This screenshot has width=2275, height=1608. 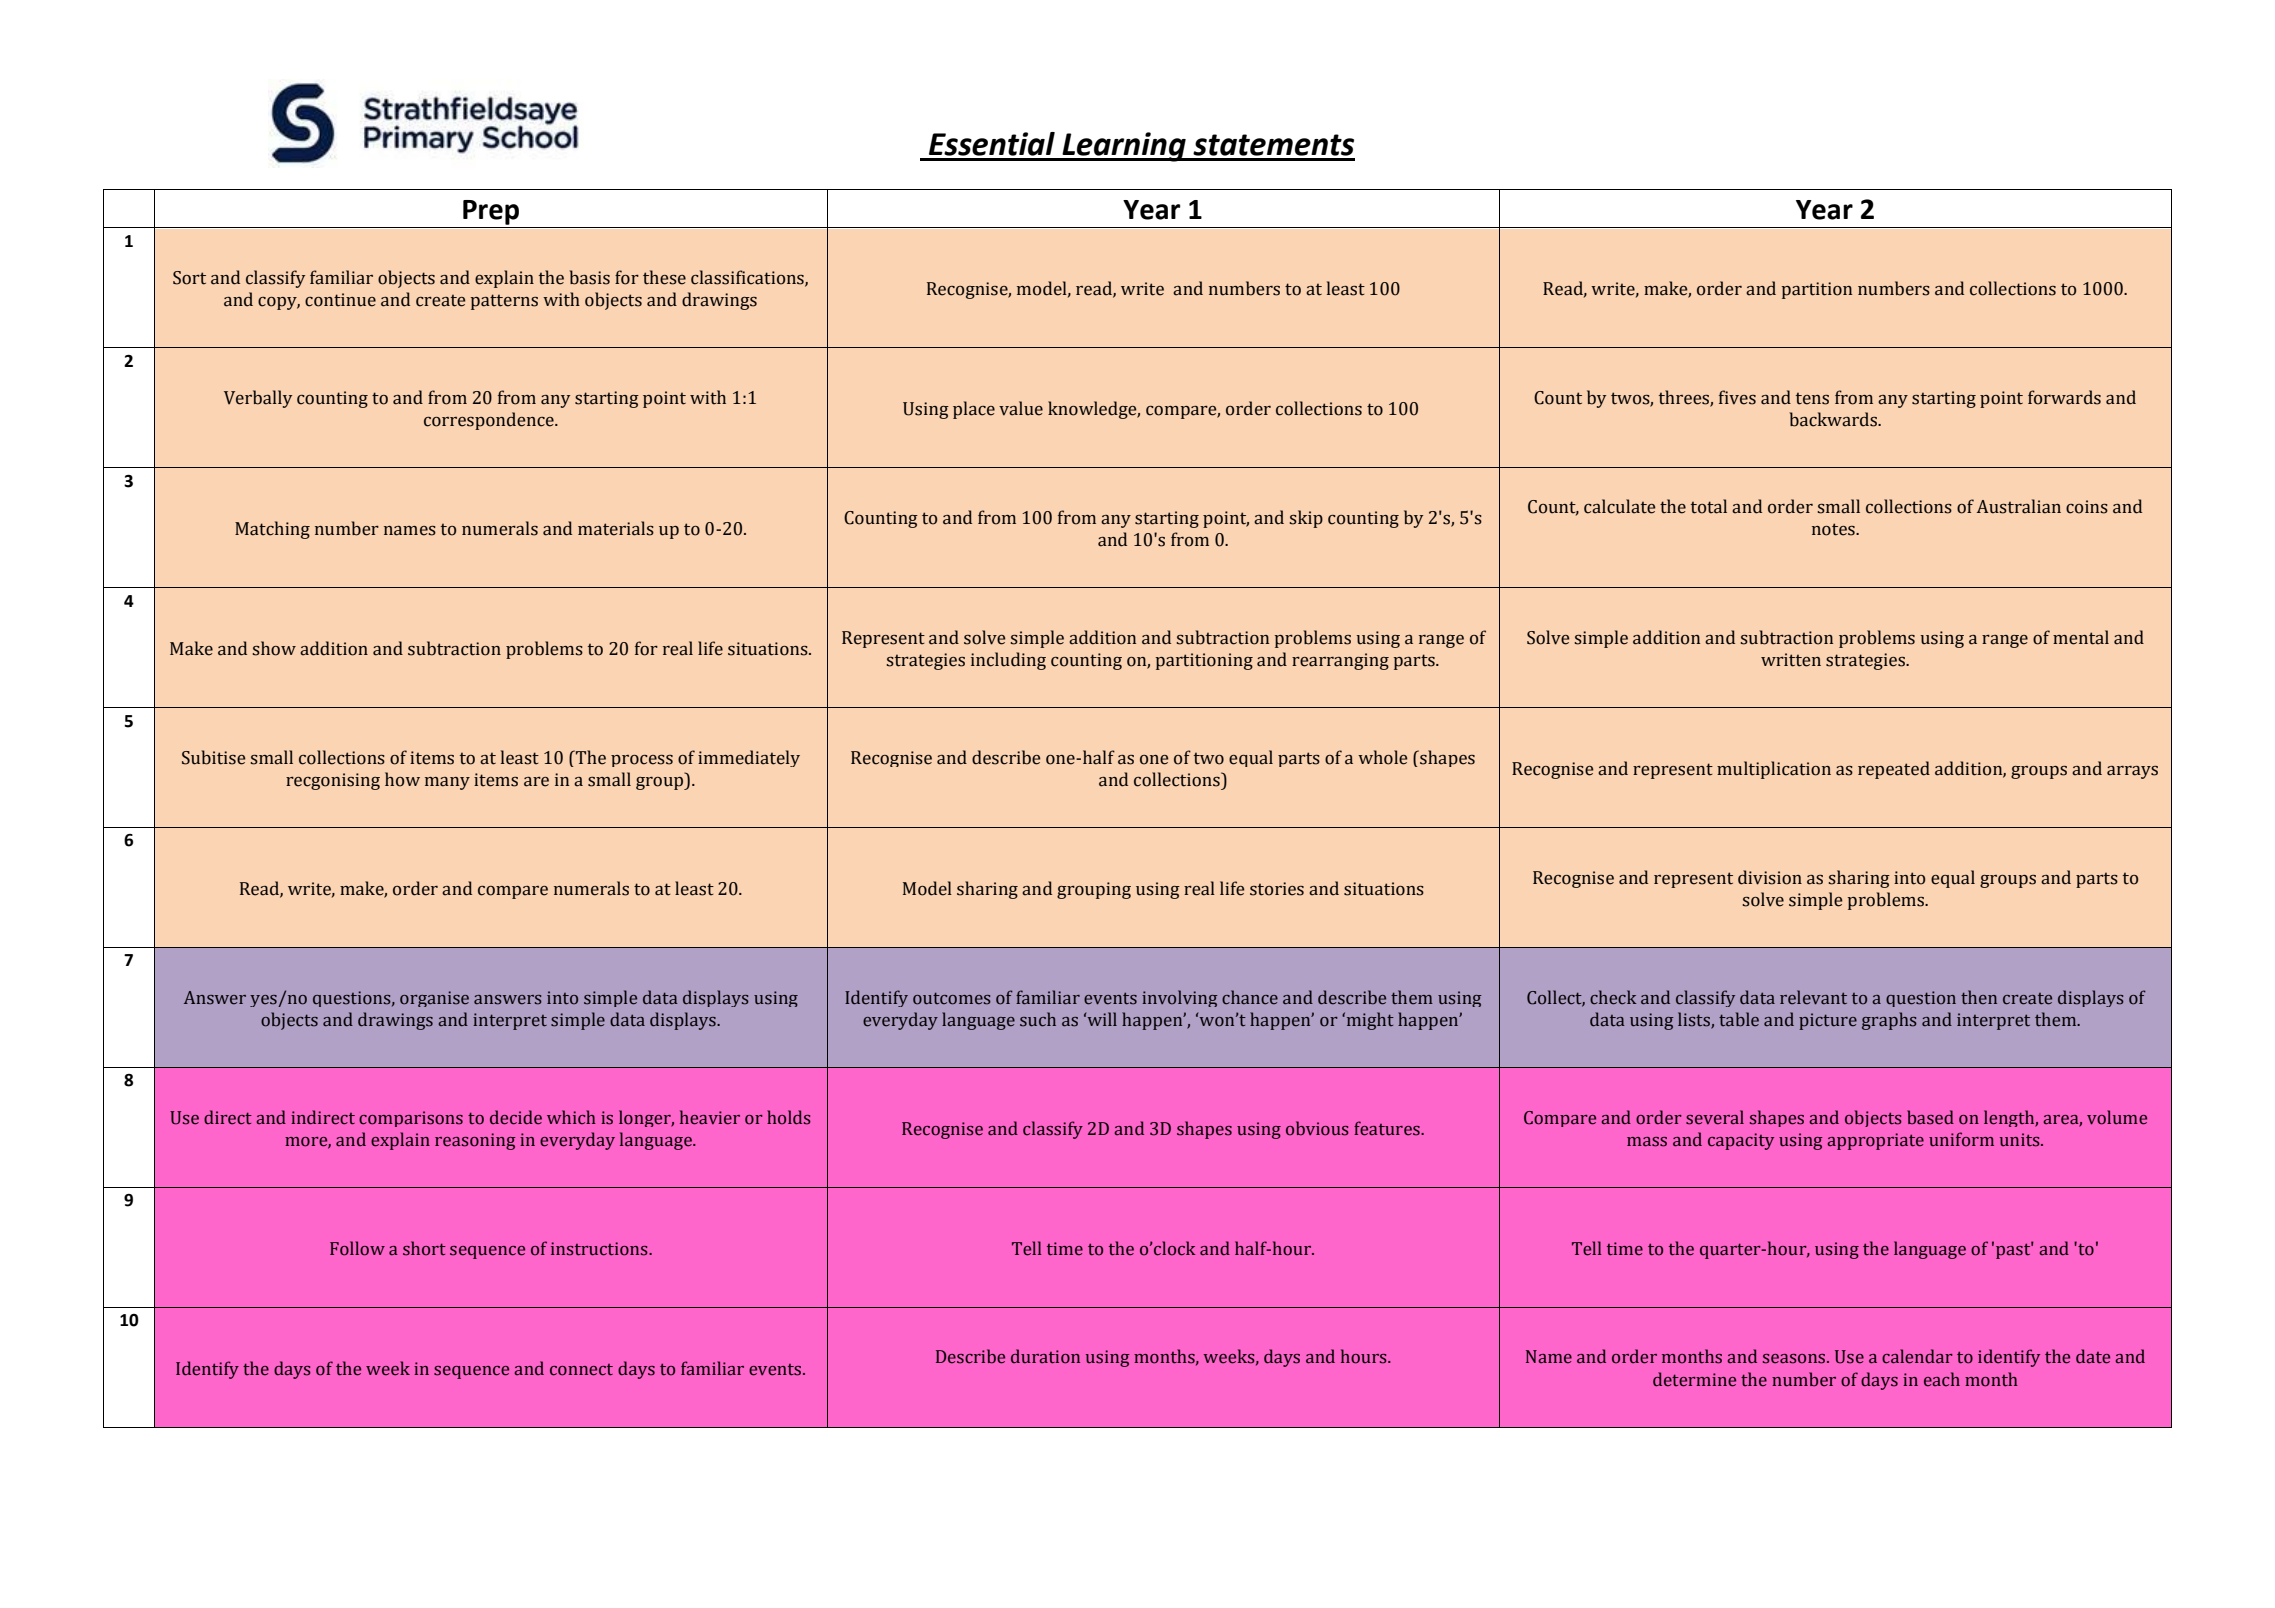 I want to click on Matching, so click(x=272, y=530).
